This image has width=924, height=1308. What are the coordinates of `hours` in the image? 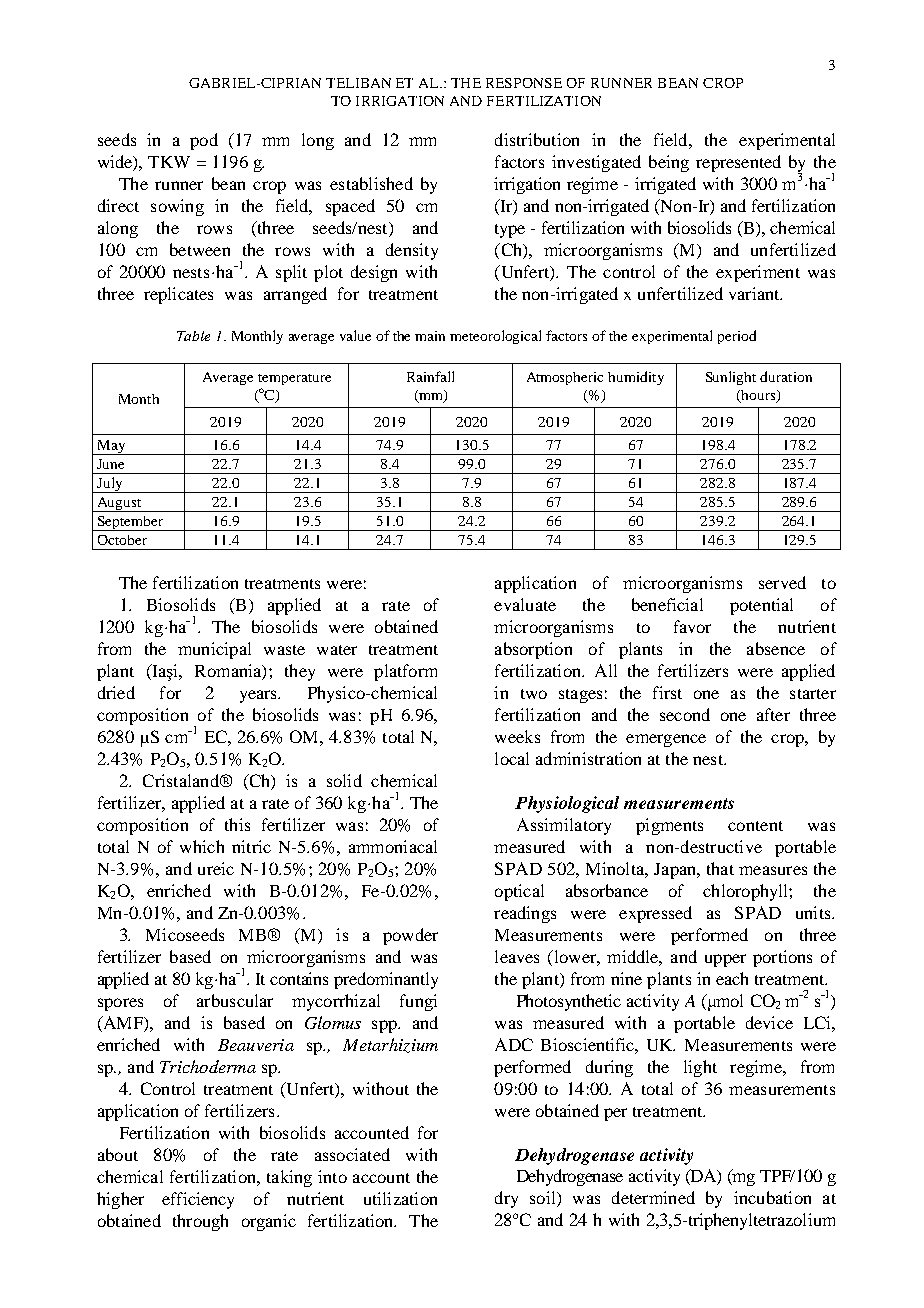 It's located at (758, 396).
